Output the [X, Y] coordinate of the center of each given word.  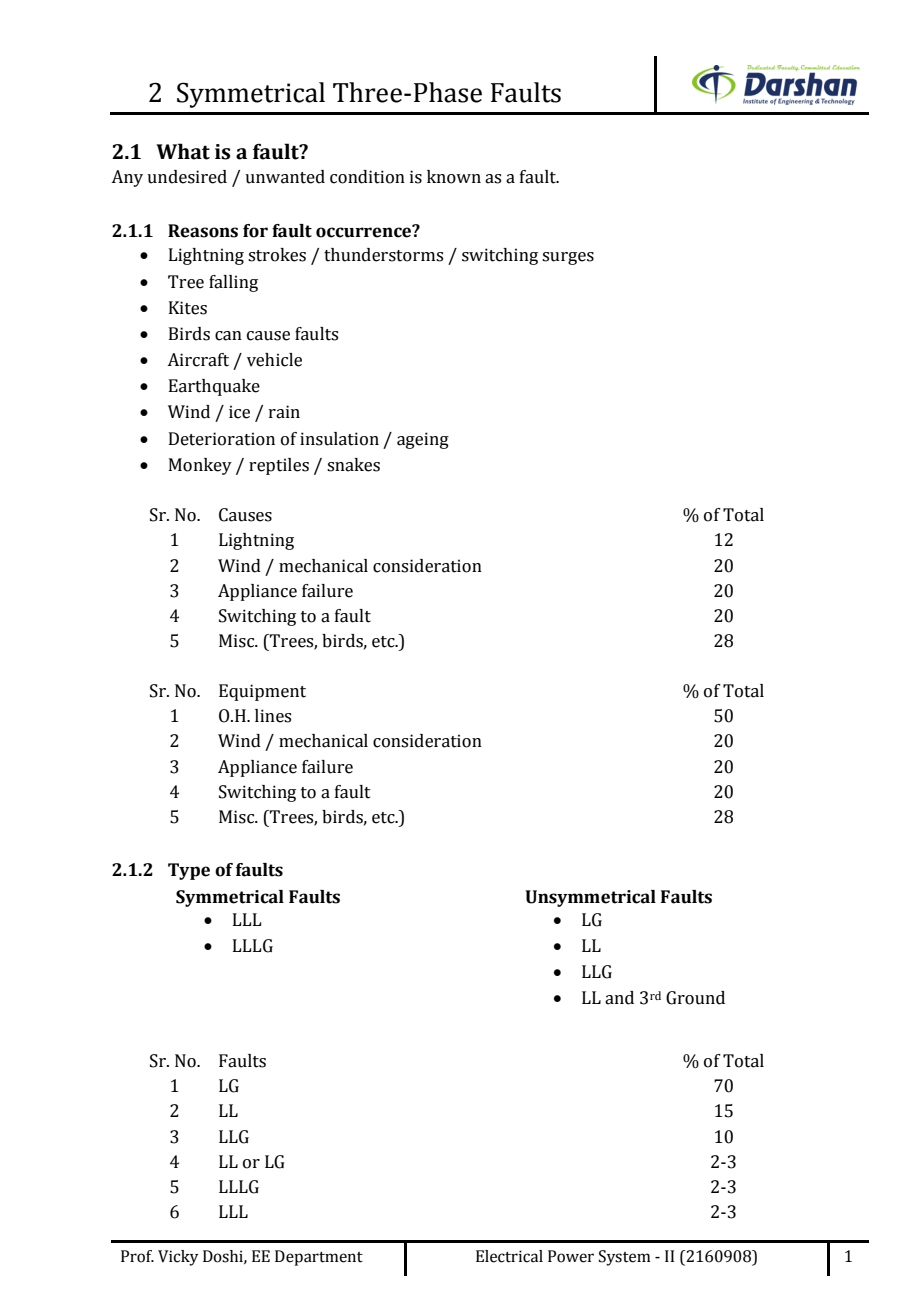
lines [273, 716]
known [454, 177]
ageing [423, 440]
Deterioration [222, 439]
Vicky [178, 1258]
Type [189, 871]
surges [568, 258]
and [619, 998]
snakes [353, 465]
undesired [187, 177]
